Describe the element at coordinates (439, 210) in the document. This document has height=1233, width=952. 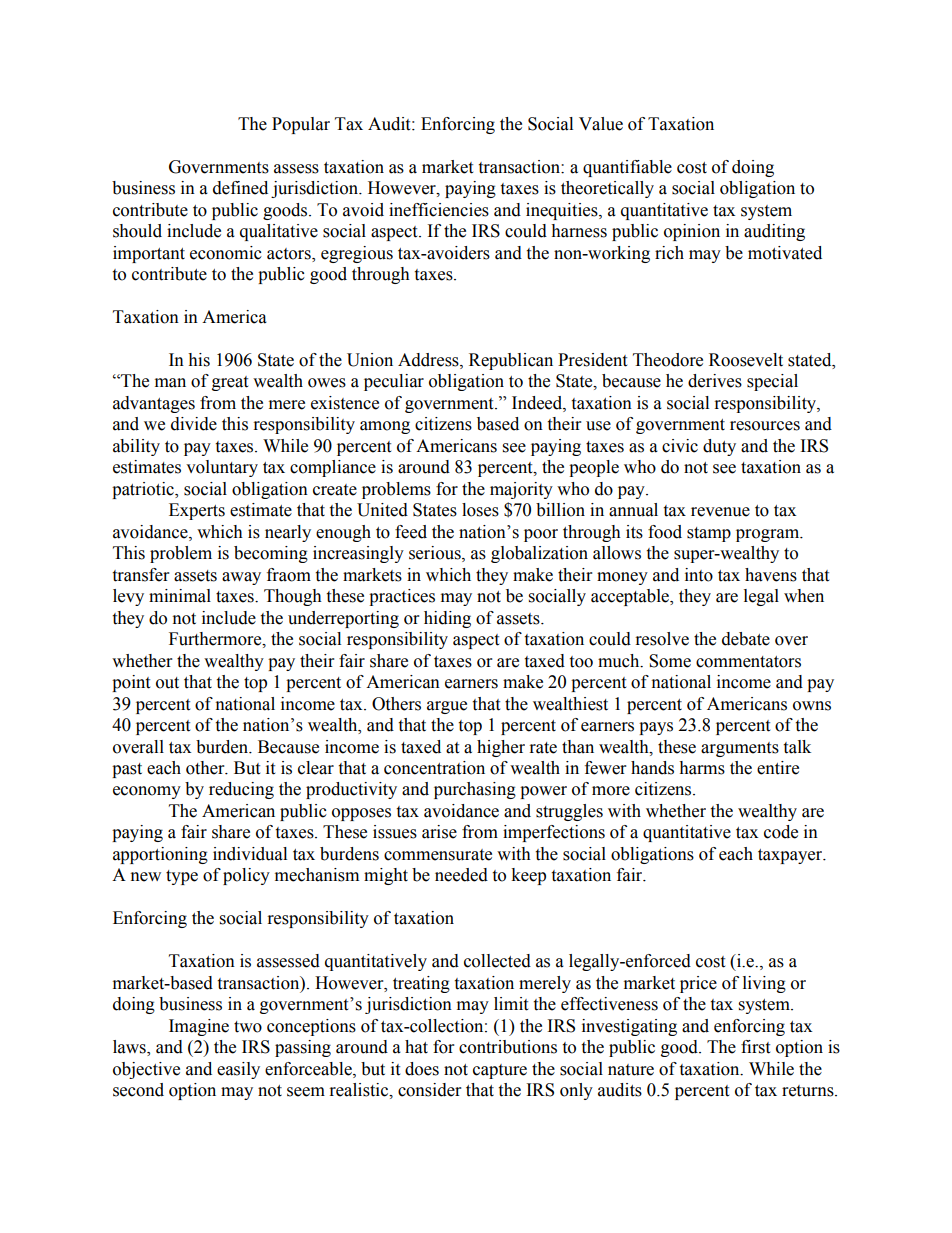
I see `inefficiencies` at that location.
